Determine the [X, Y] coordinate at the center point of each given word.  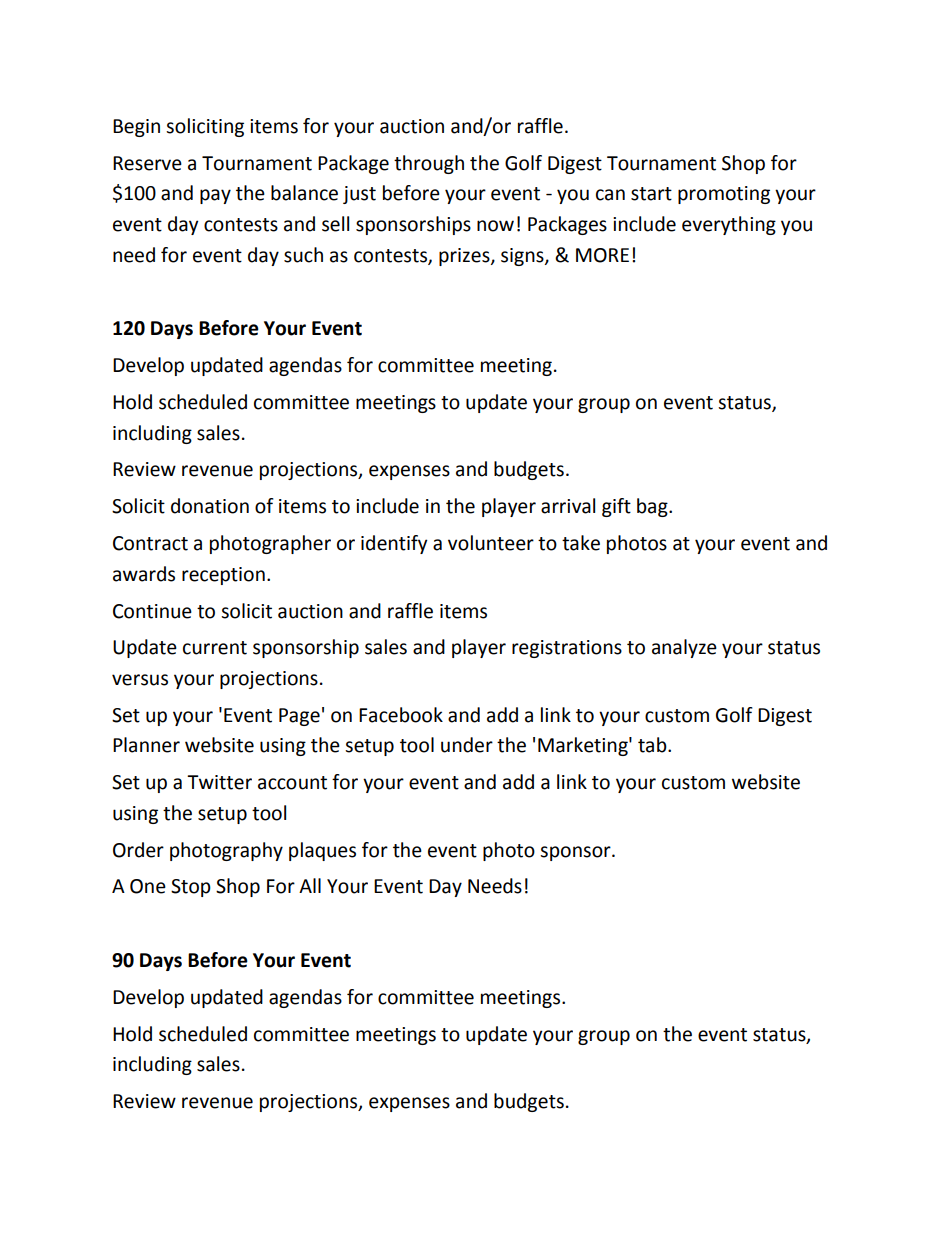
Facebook [401, 715]
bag [653, 507]
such [303, 255]
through [429, 164]
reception [223, 576]
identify [394, 544]
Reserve [147, 163]
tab [653, 745]
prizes [465, 257]
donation [210, 506]
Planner [146, 745]
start [651, 194]
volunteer [491, 543]
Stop [191, 888]
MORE [602, 255]
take [581, 543]
